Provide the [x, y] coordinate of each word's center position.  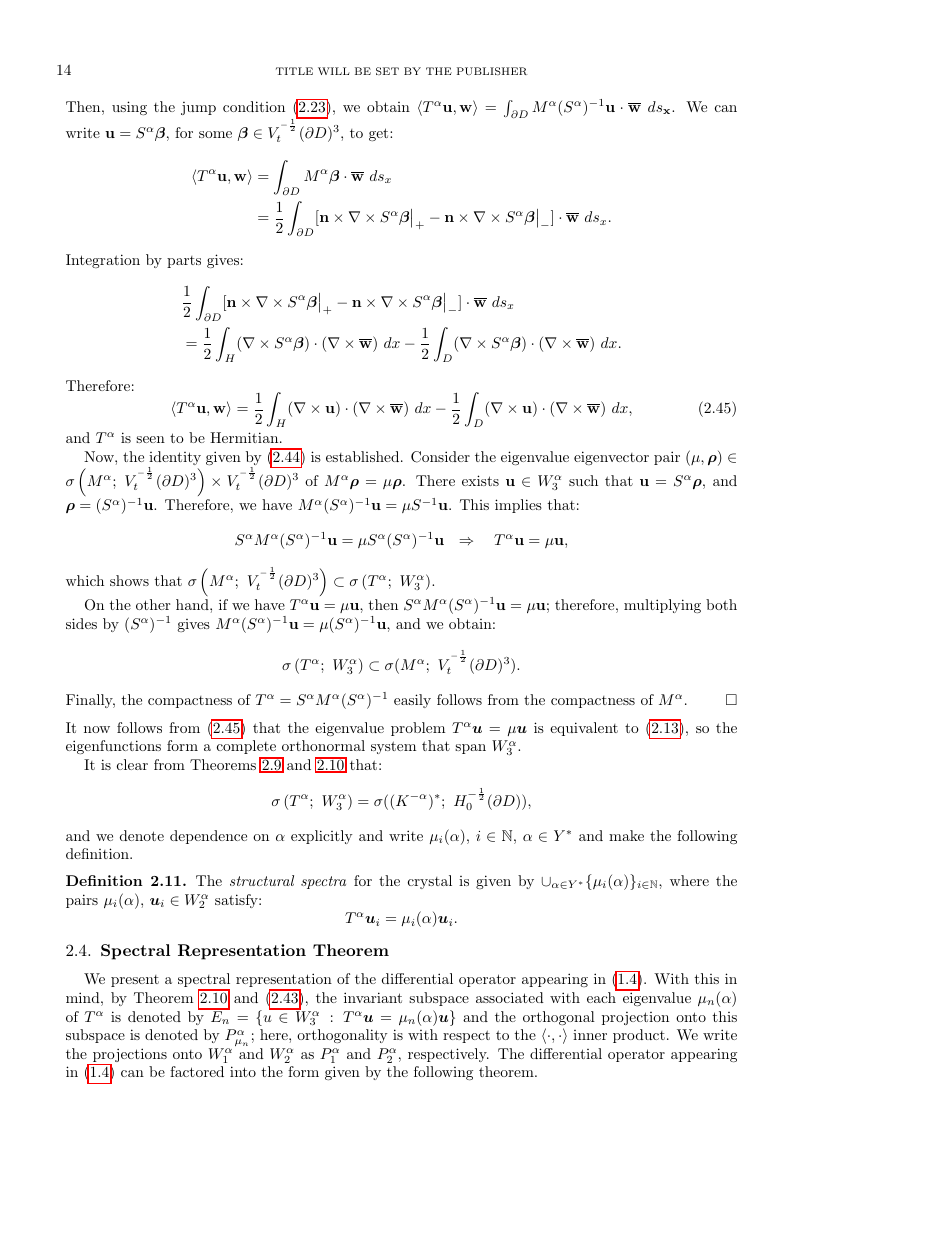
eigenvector [611, 458]
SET [387, 71]
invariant [373, 997]
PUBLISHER [492, 71]
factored [197, 1071]
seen [150, 439]
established [362, 456]
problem [418, 729]
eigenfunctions [113, 747]
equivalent [584, 729]
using [129, 108]
